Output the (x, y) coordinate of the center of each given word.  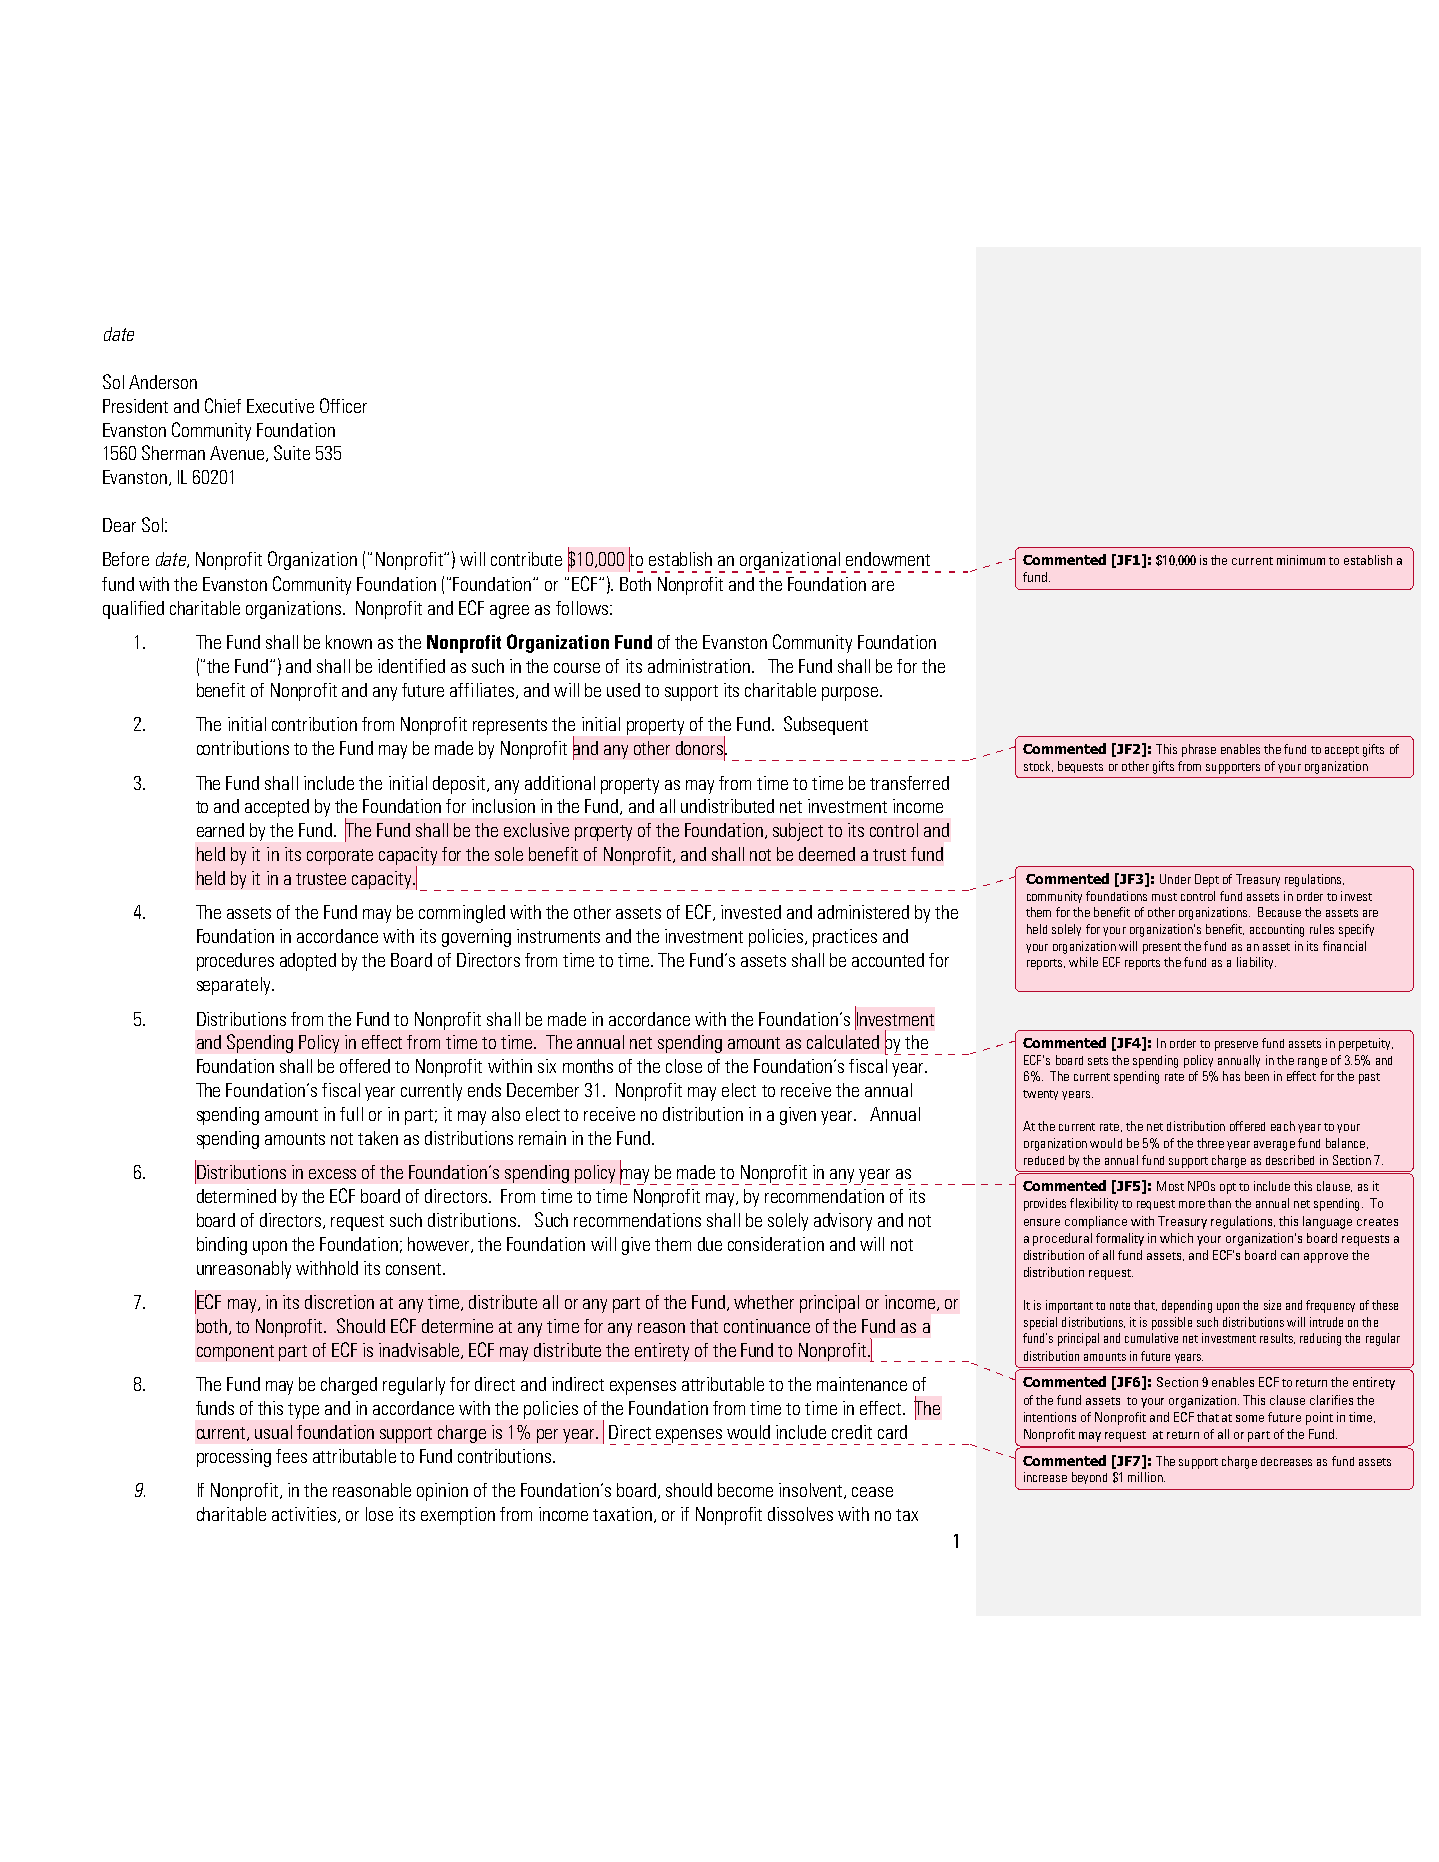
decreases (1286, 1461)
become (745, 1490)
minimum (1301, 560)
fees (291, 1456)
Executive (280, 406)
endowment (888, 559)
